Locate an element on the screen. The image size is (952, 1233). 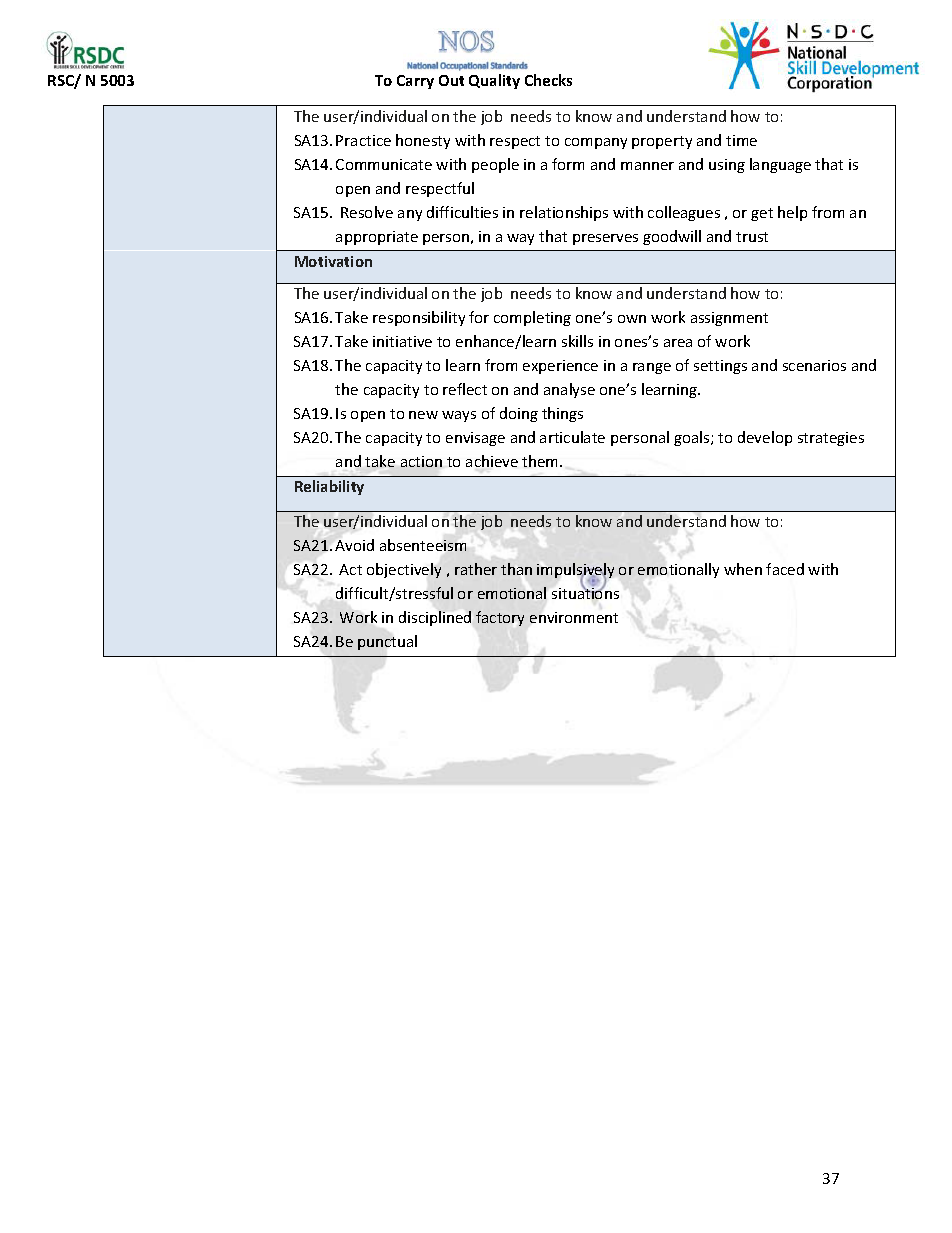
faced is located at coordinates (785, 569).
